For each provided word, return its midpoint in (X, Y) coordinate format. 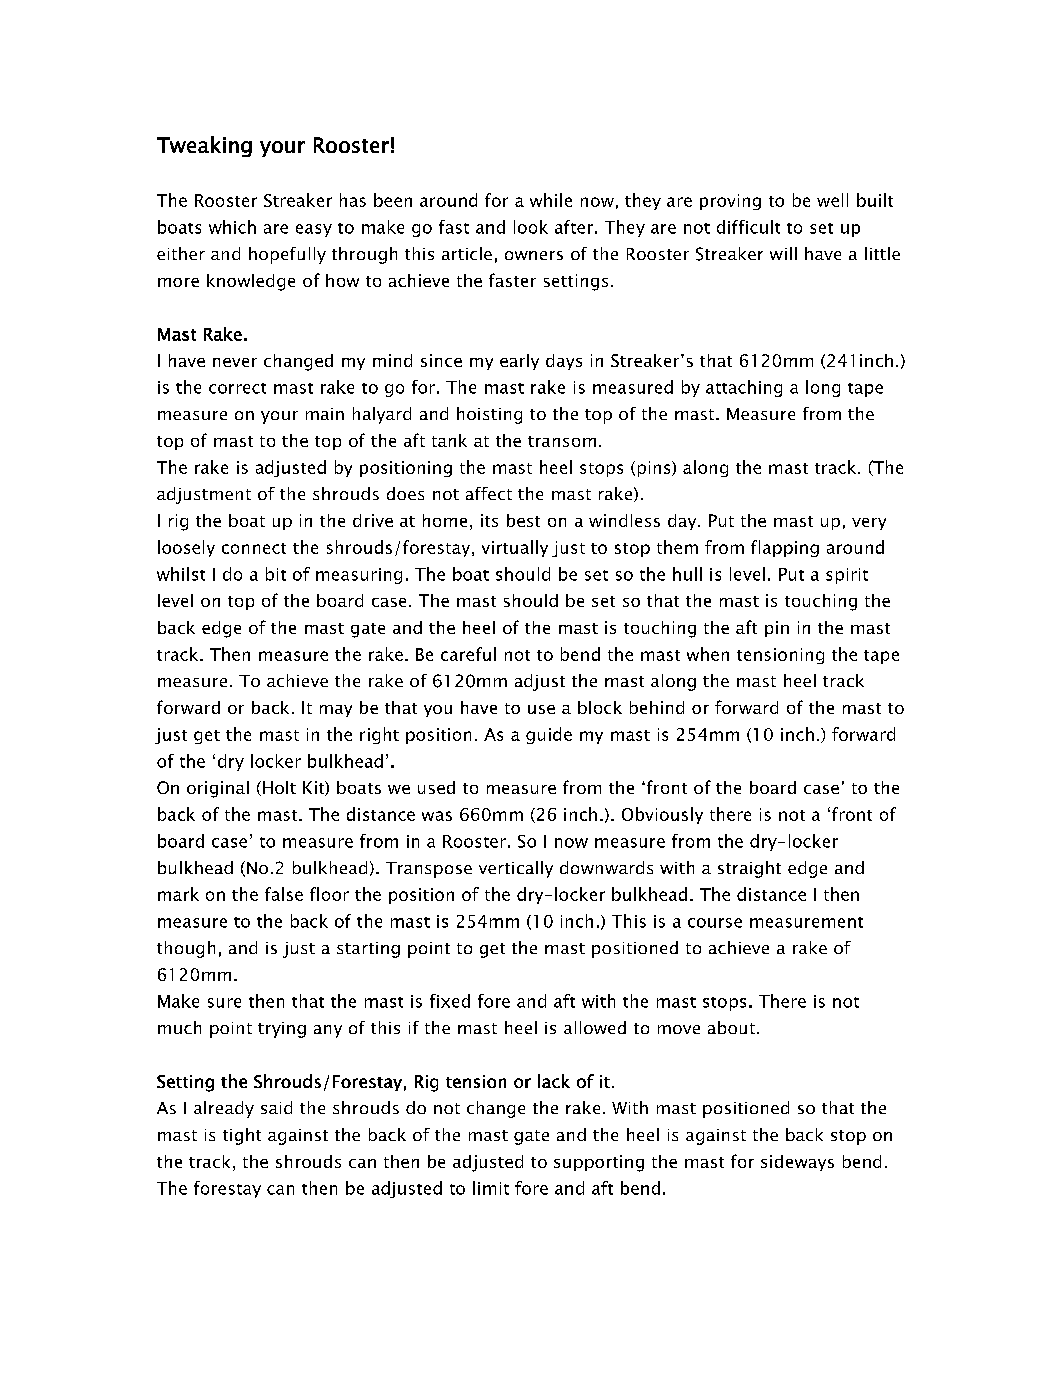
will (783, 253)
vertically (516, 869)
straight (749, 869)
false (284, 894)
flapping (785, 548)
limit (491, 1188)
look (531, 227)
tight (242, 1136)
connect (254, 548)
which (232, 227)
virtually (515, 548)
